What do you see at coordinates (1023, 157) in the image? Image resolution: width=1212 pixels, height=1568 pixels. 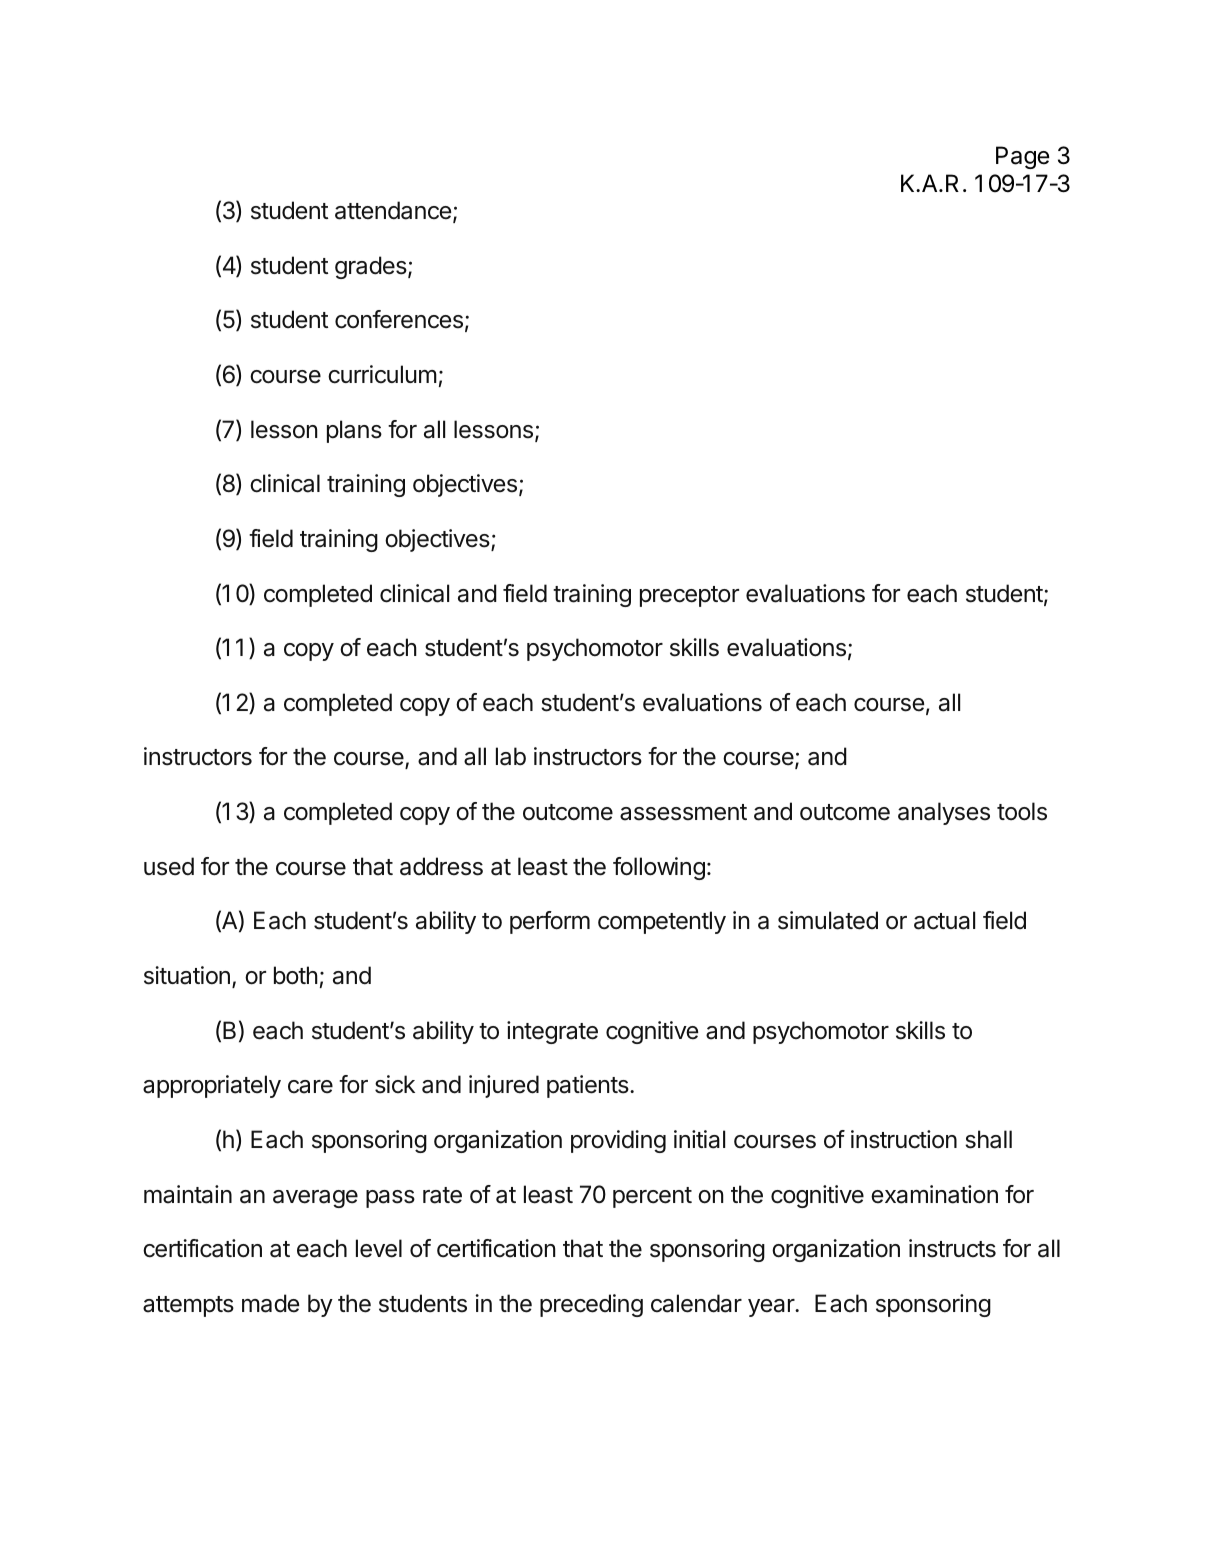 I see `Page` at bounding box center [1023, 157].
